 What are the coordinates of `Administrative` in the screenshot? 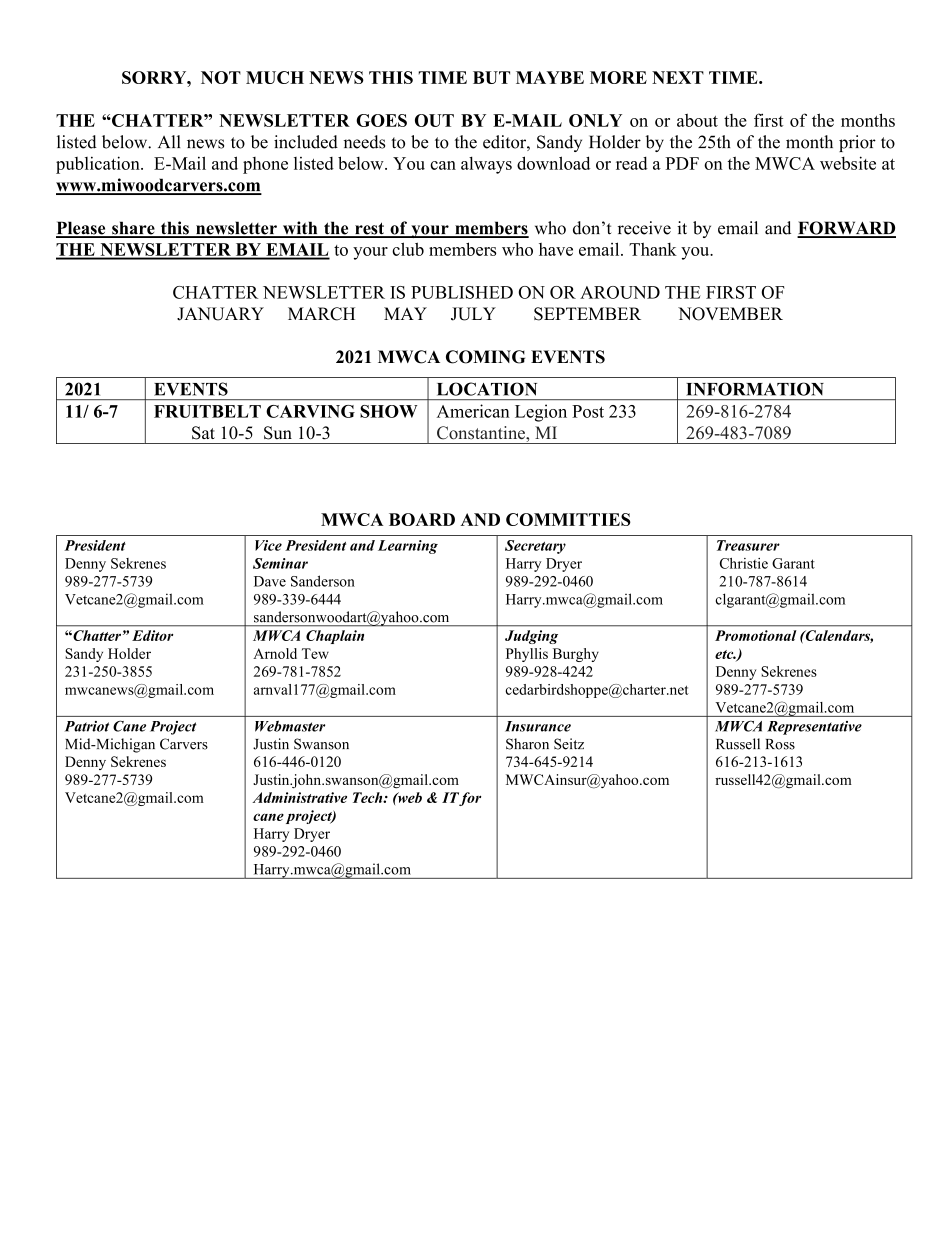 It's located at (299, 797).
